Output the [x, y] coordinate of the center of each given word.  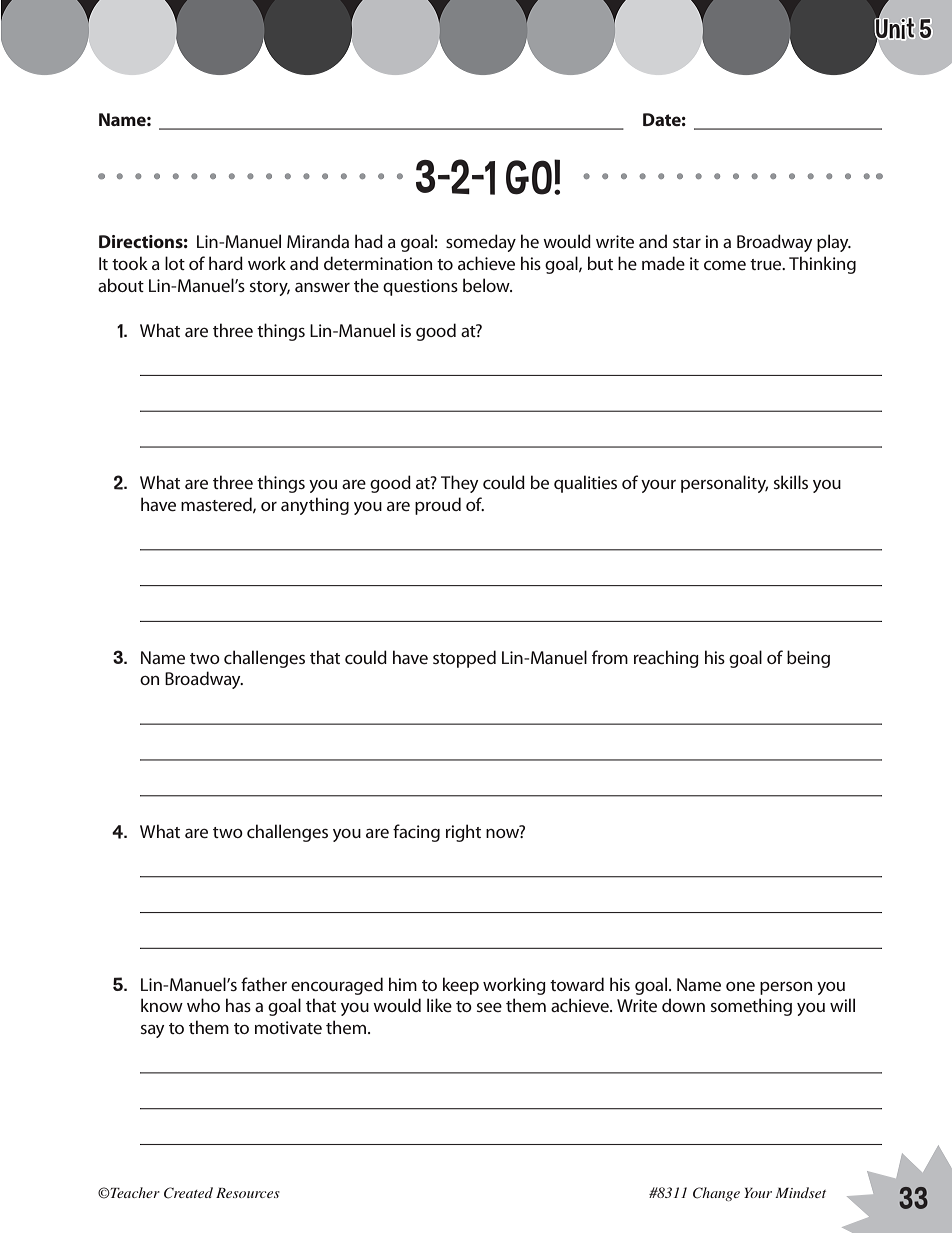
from [610, 657]
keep [461, 986]
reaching [666, 659]
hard [226, 263]
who [203, 1005]
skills [791, 482]
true [767, 264]
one [740, 986]
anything [315, 506]
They [460, 484]
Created [188, 1193]
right [463, 833]
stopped [464, 659]
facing [416, 833]
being [808, 659]
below [487, 285]
